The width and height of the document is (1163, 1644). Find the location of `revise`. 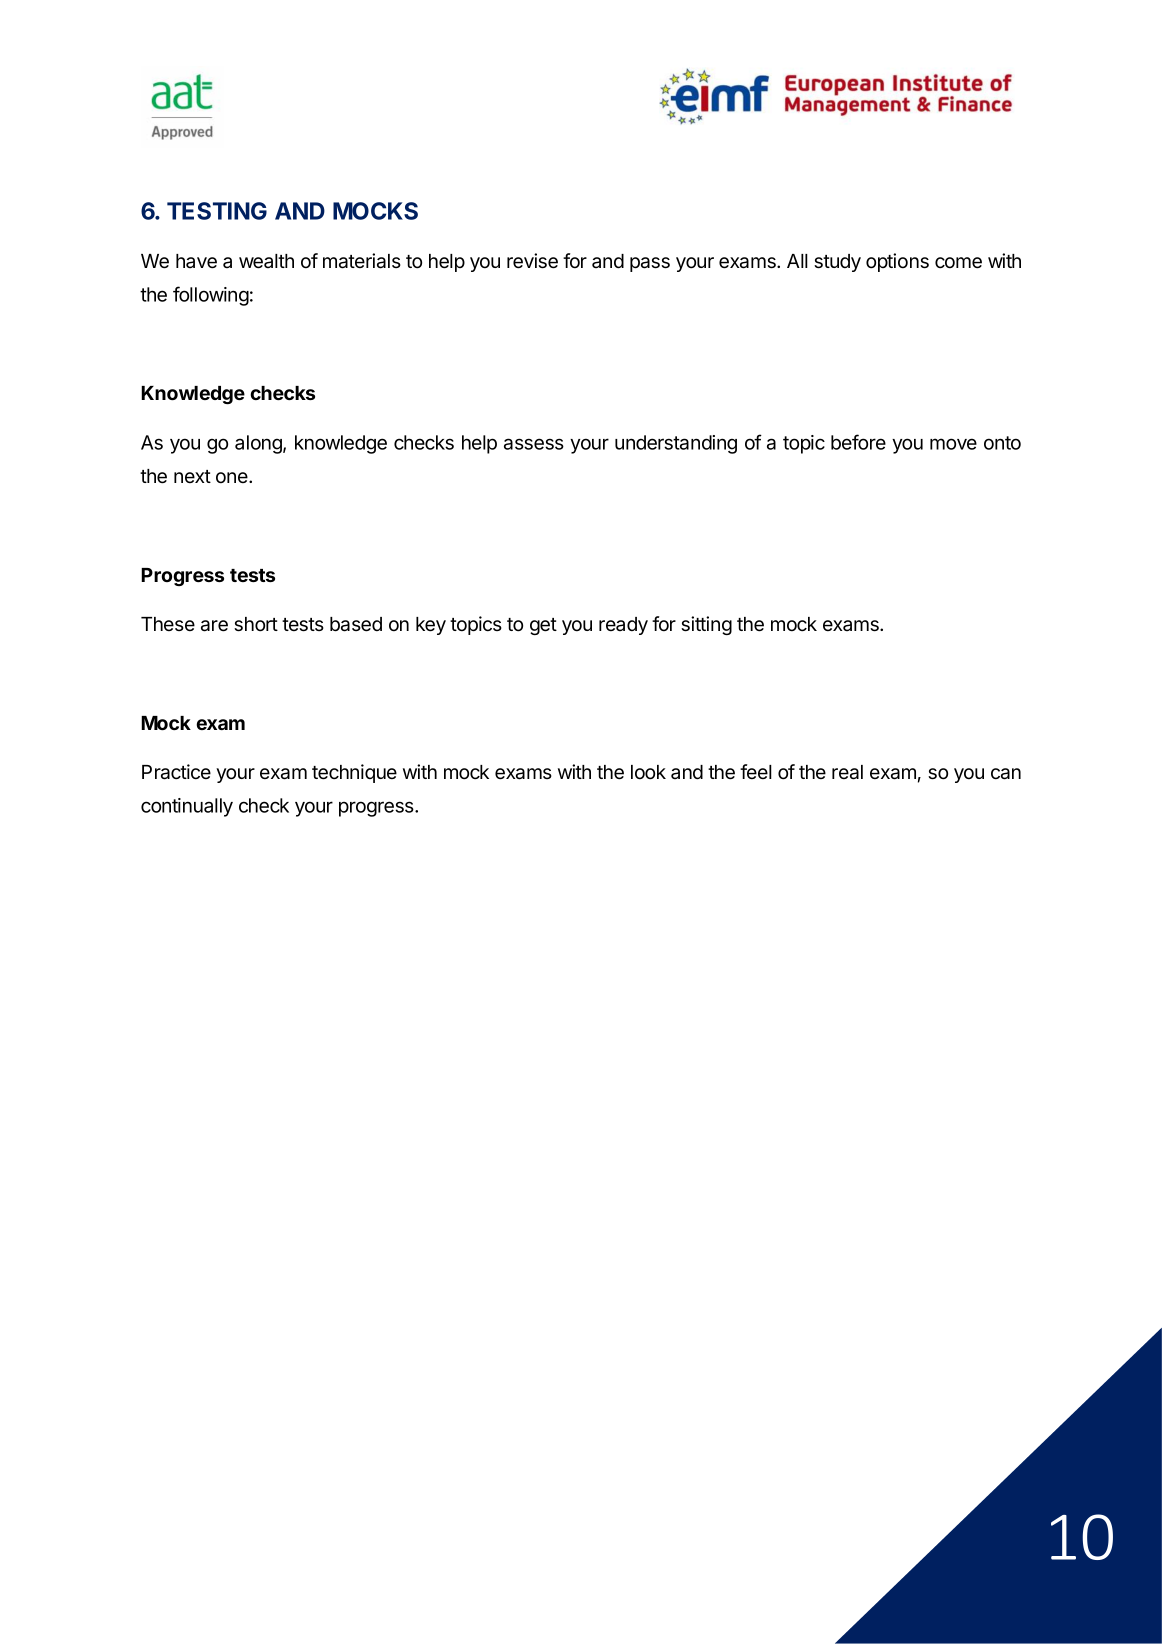

revise is located at coordinates (532, 261).
